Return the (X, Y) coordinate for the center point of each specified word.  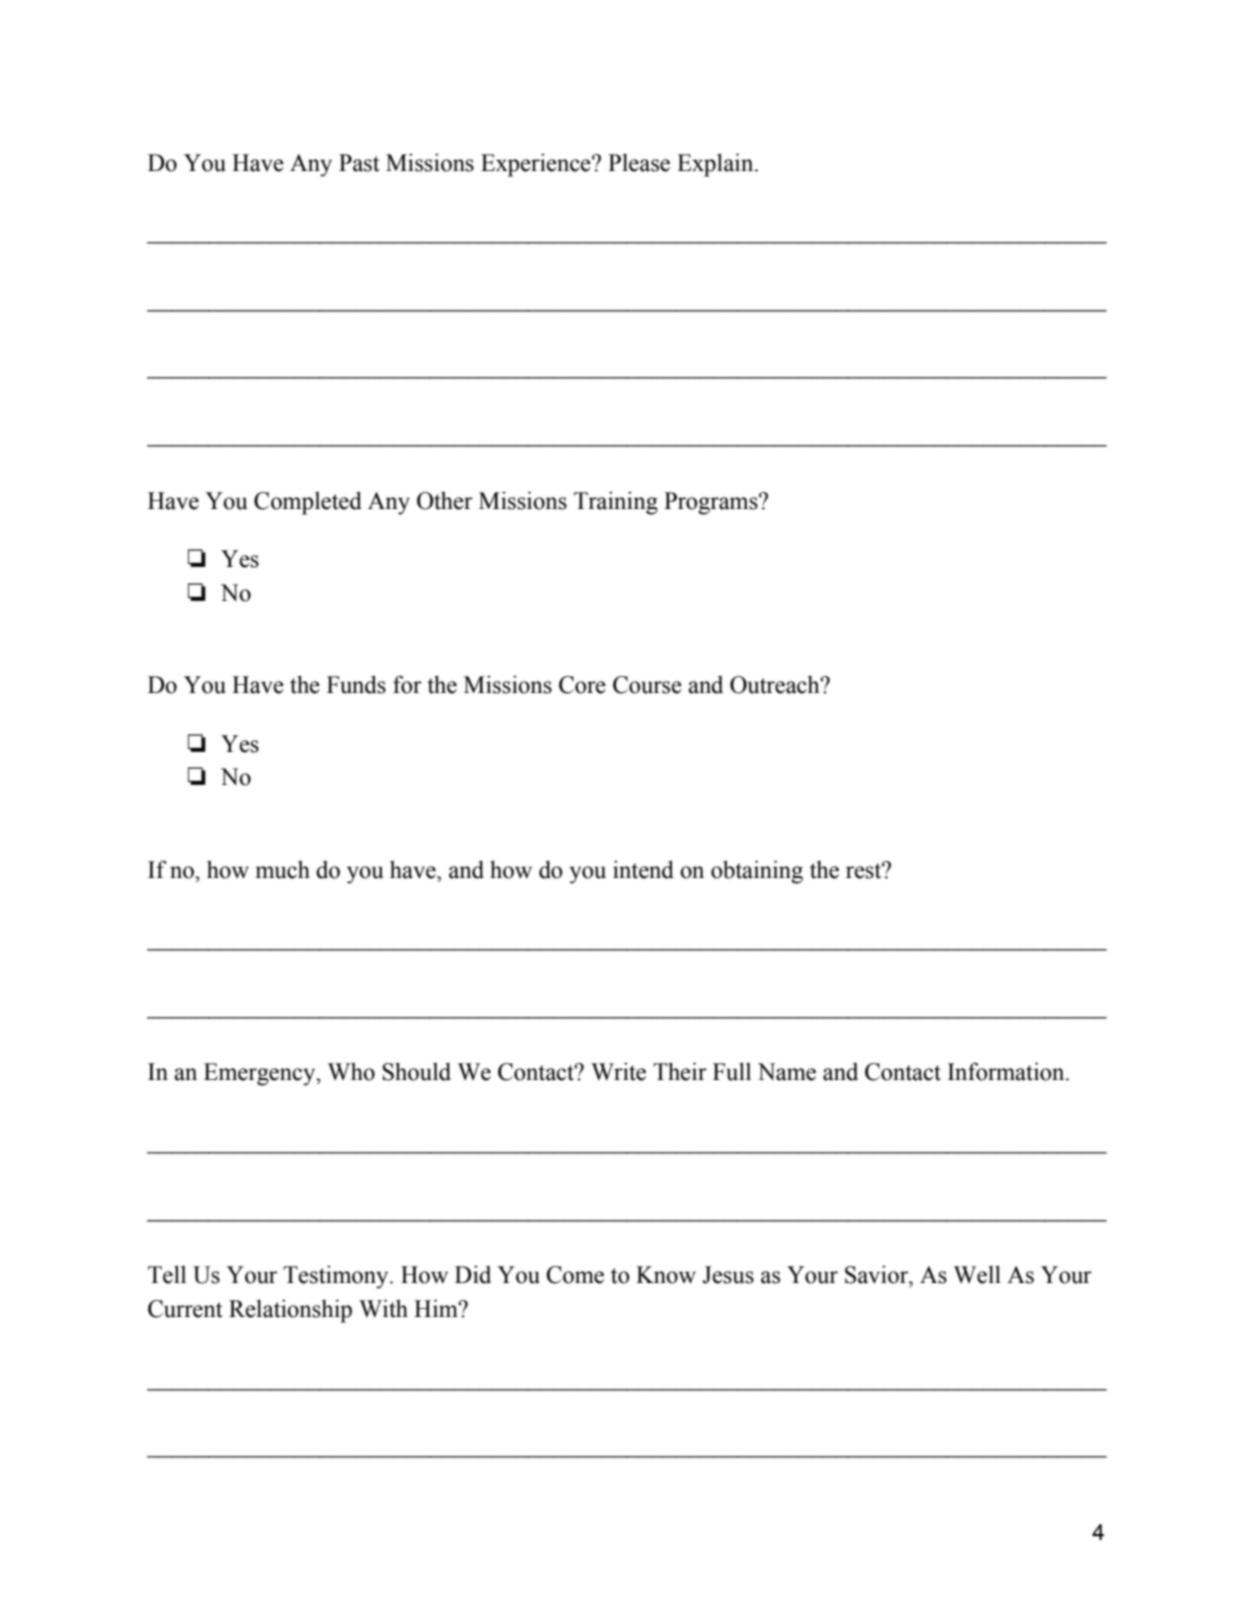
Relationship (290, 1311)
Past (359, 163)
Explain (716, 165)
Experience (537, 165)
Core (582, 685)
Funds (356, 684)
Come (575, 1275)
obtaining (757, 872)
